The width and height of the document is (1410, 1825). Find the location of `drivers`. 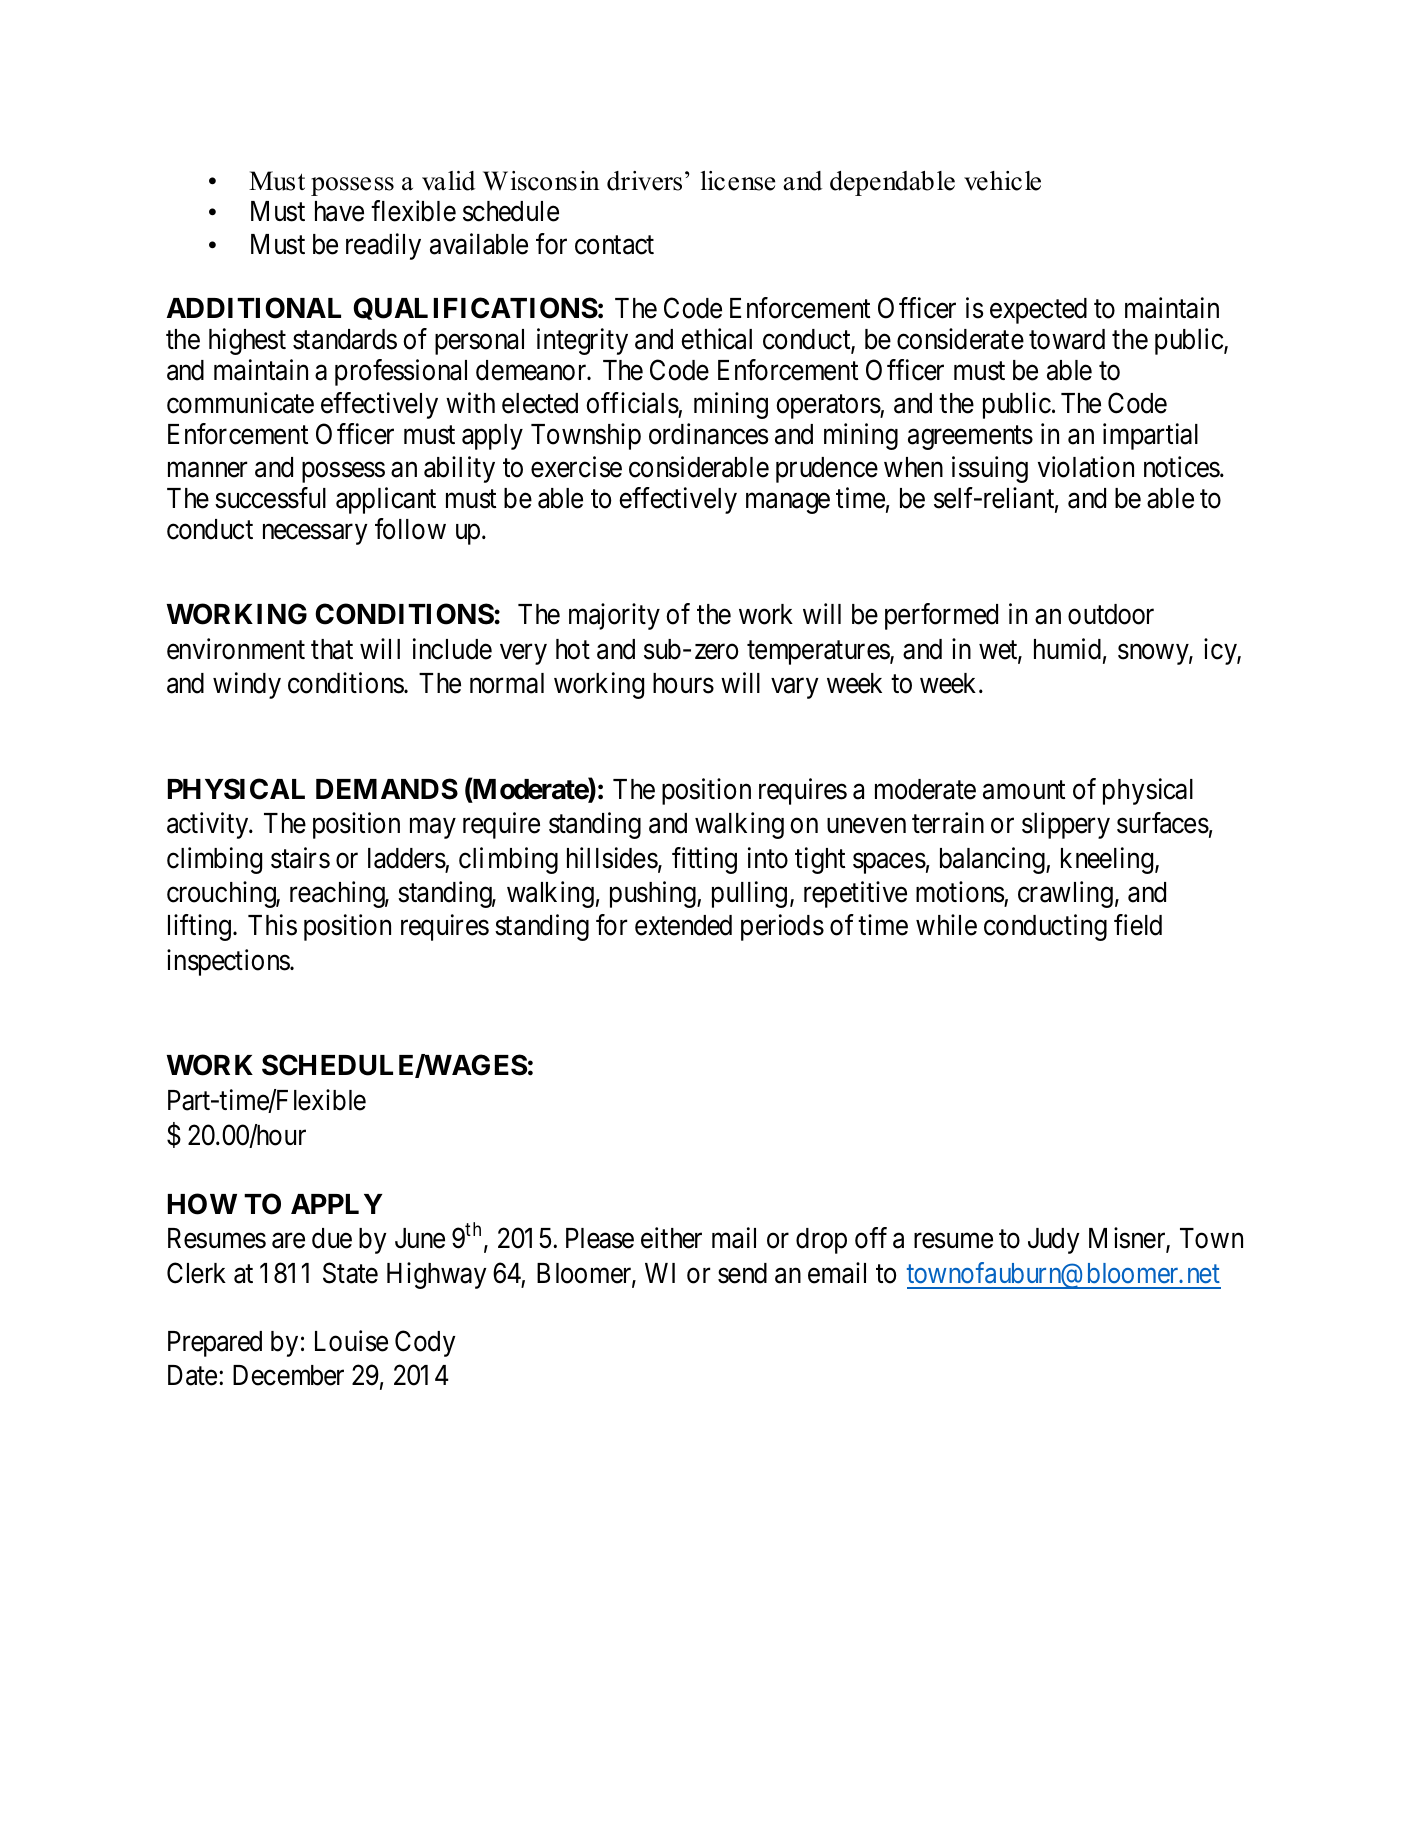

drivers is located at coordinates (644, 181).
